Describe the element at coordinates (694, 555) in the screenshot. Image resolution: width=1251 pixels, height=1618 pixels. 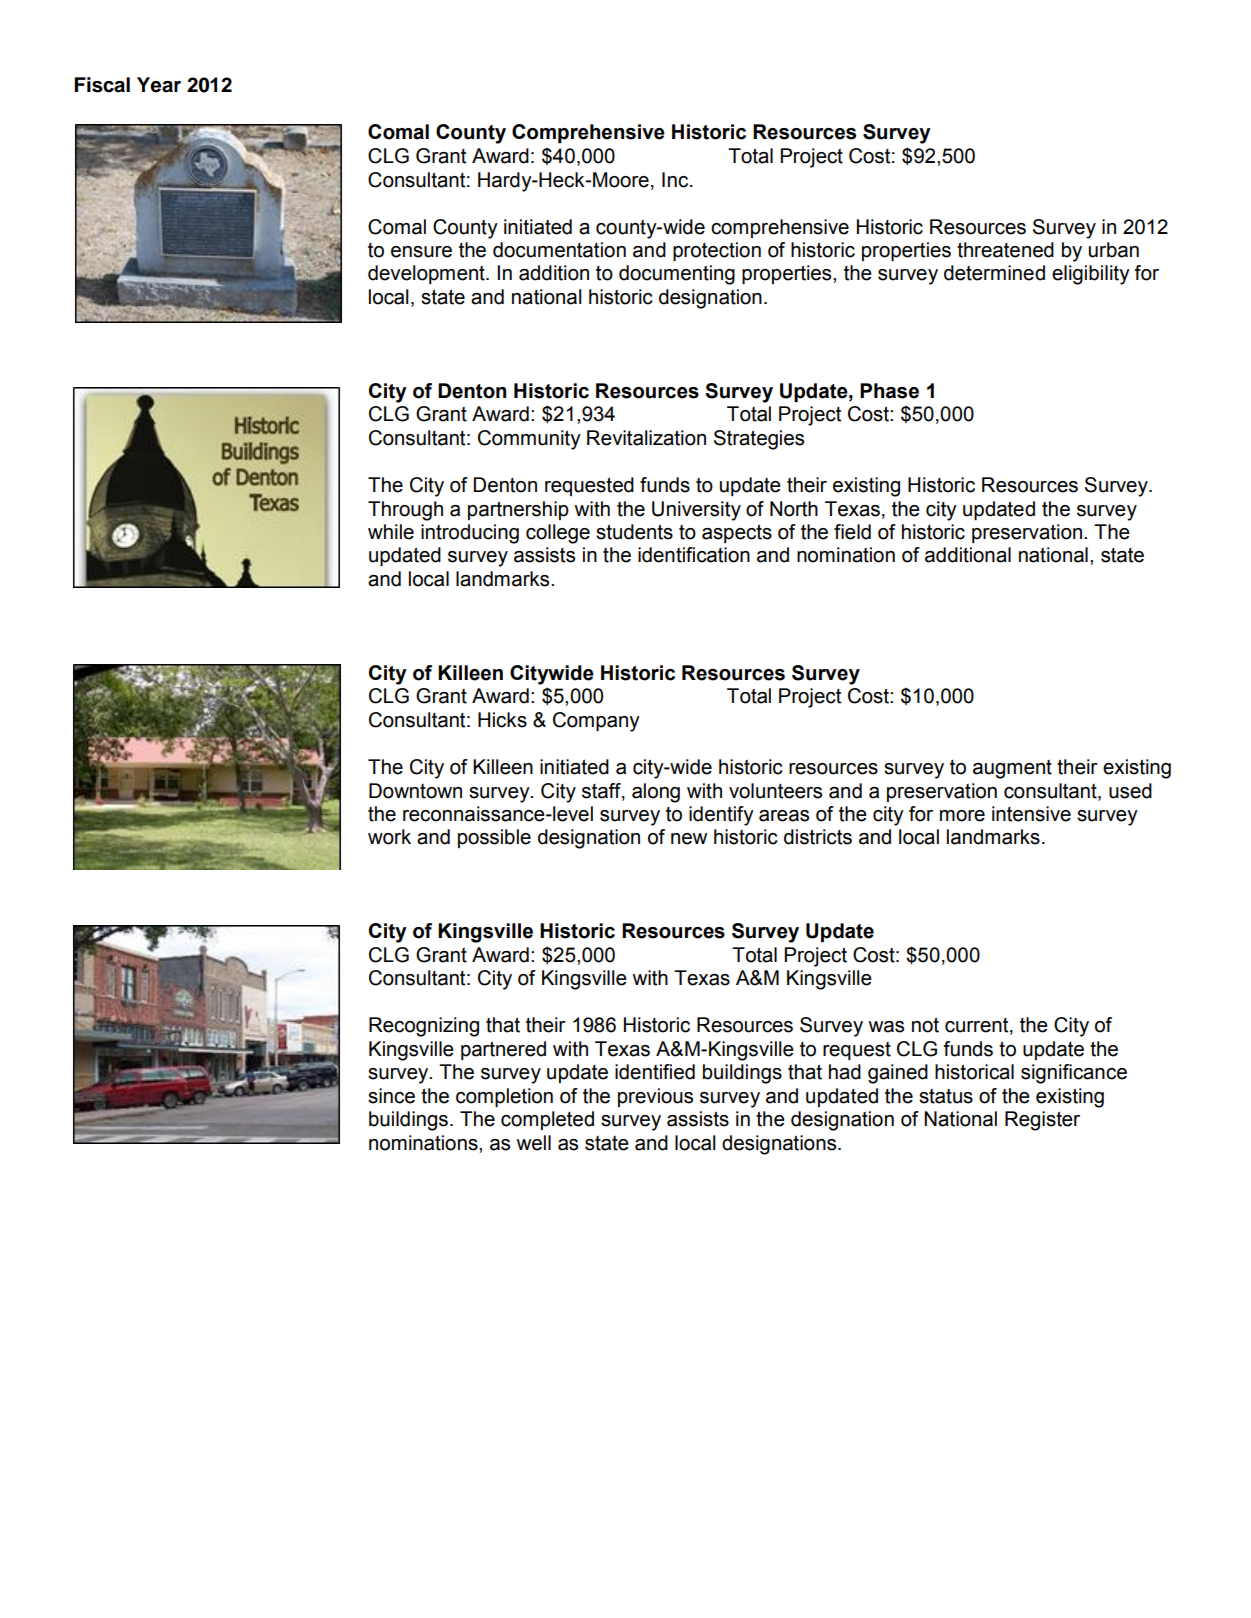
I see `identification` at that location.
